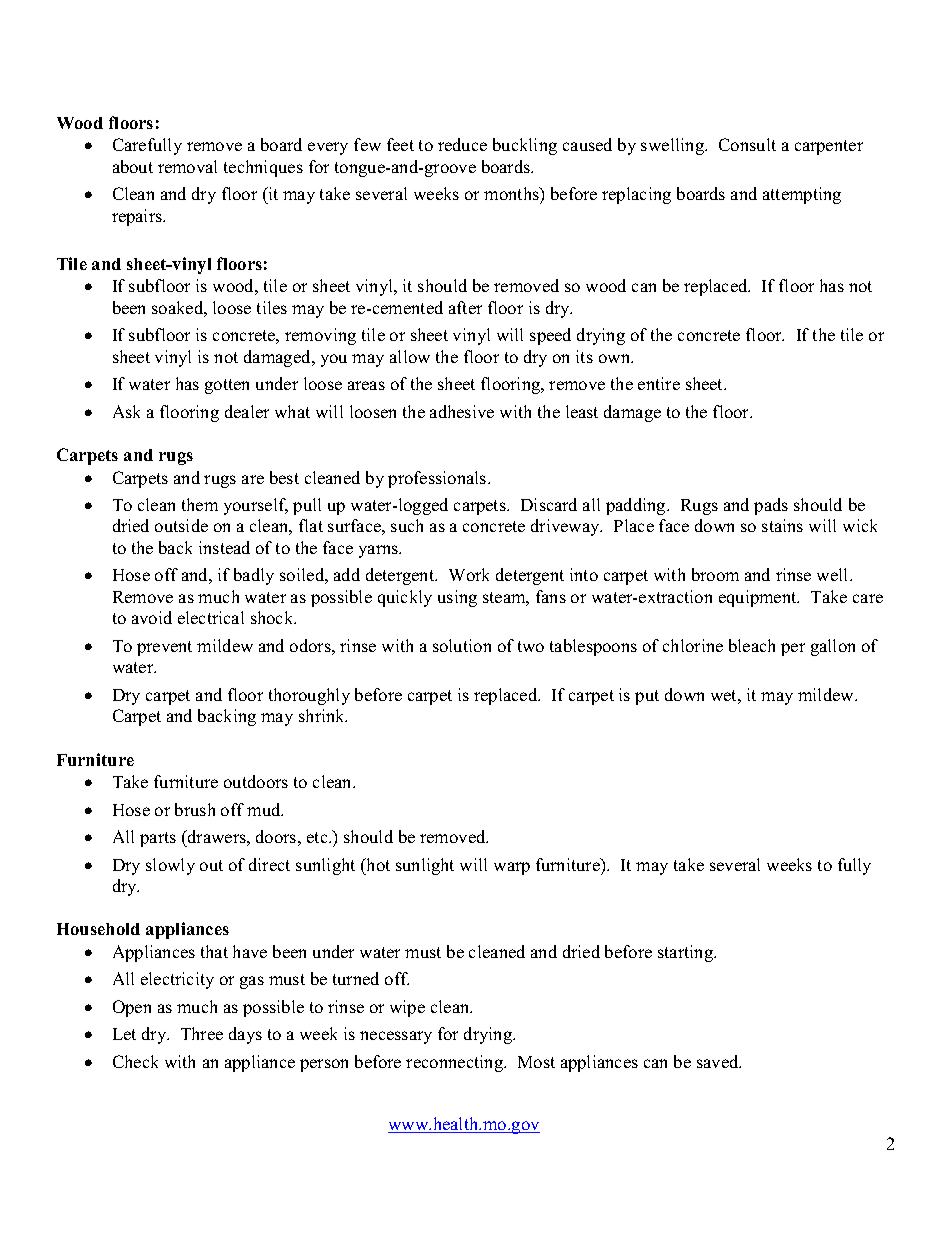  I want to click on them, so click(200, 504).
